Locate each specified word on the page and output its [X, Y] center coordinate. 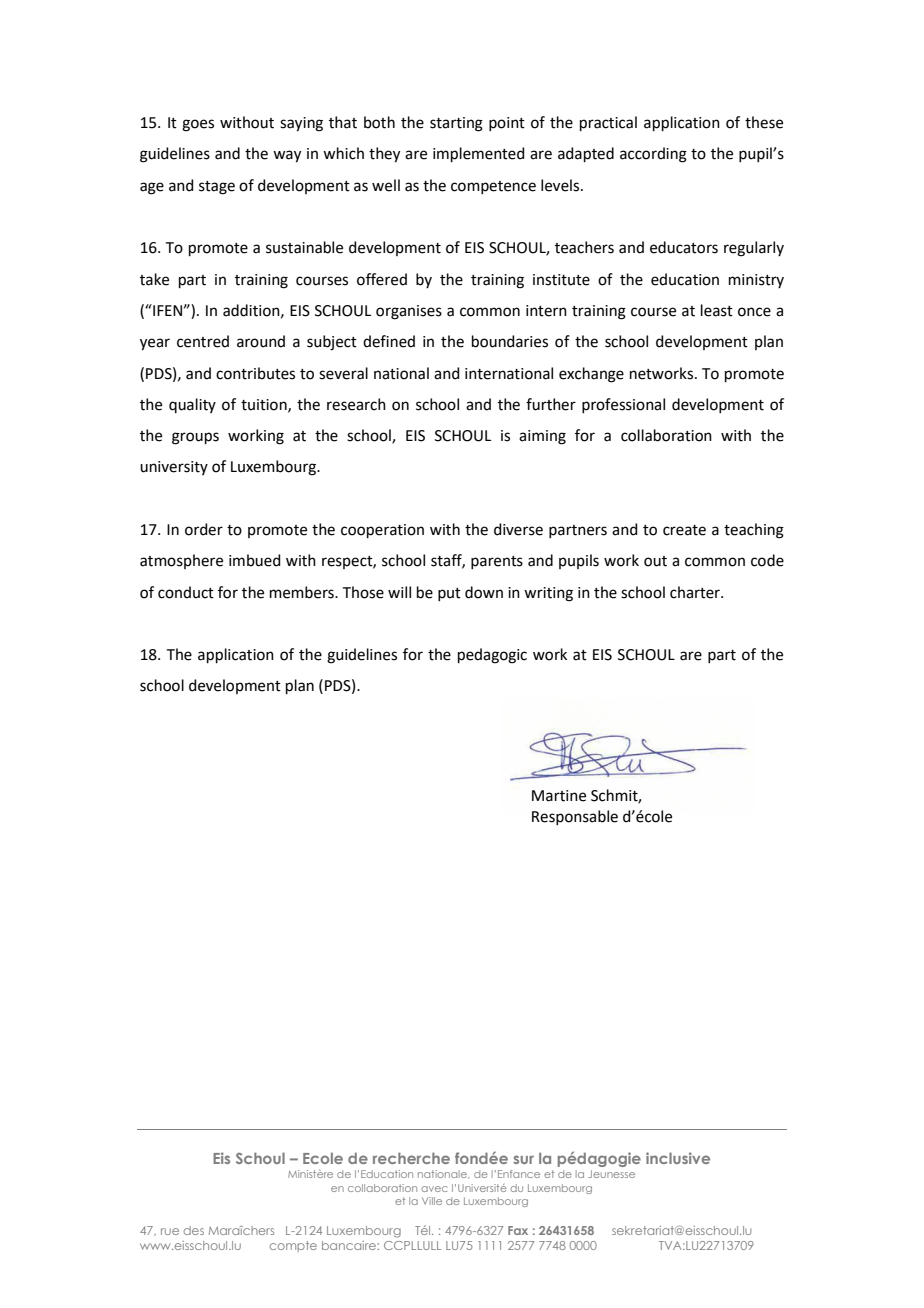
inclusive [678, 1158]
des [194, 1230]
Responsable [575, 817]
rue [170, 1231]
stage [217, 188]
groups [195, 438]
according [653, 155]
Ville [432, 1201]
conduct [186, 592]
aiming [542, 437]
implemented [479, 154]
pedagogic [492, 656]
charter [696, 592]
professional [623, 405]
